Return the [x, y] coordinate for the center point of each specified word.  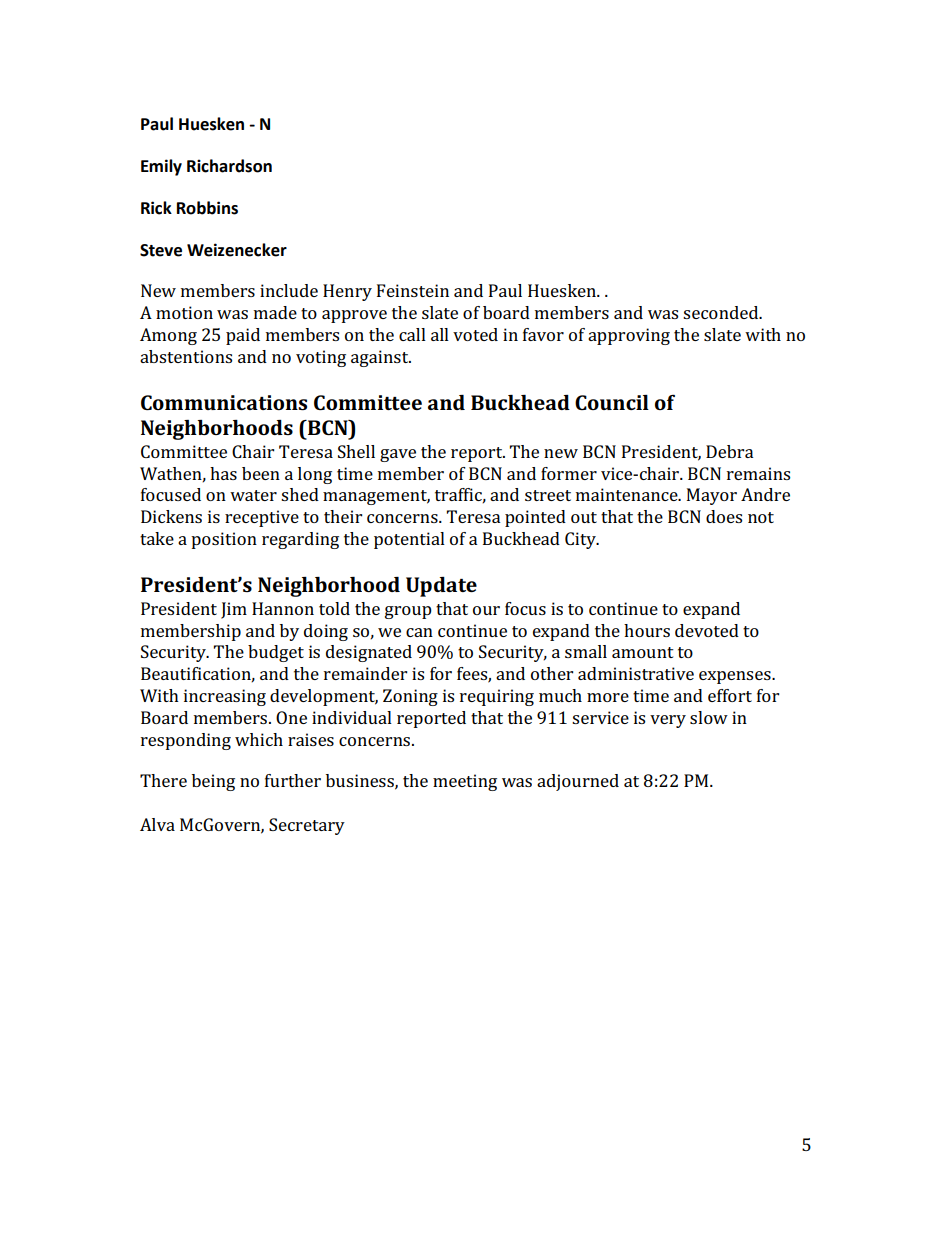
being [213, 782]
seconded [722, 312]
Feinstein [413, 290]
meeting [465, 782]
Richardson [229, 166]
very [668, 721]
